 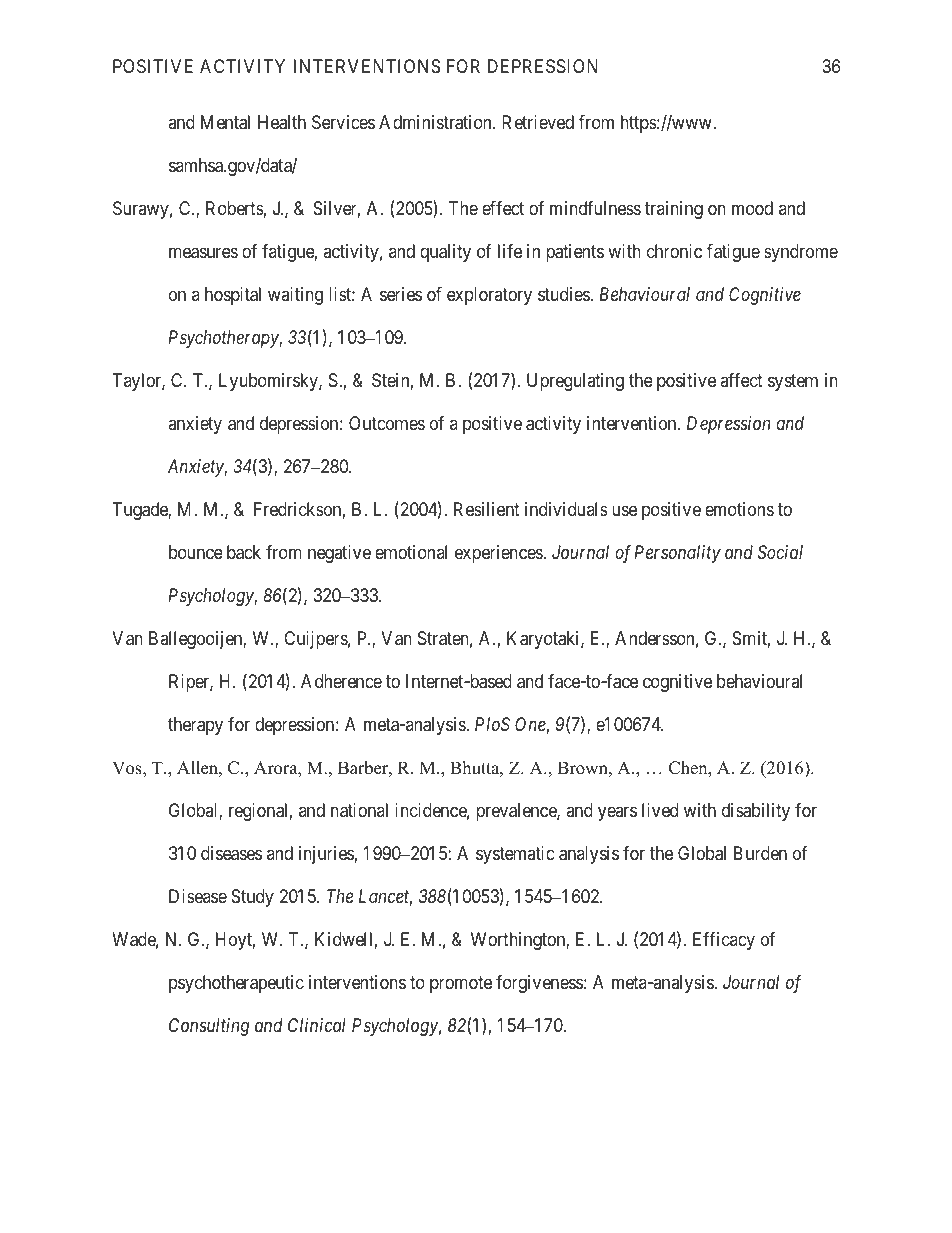 I want to click on mood, so click(x=752, y=208).
